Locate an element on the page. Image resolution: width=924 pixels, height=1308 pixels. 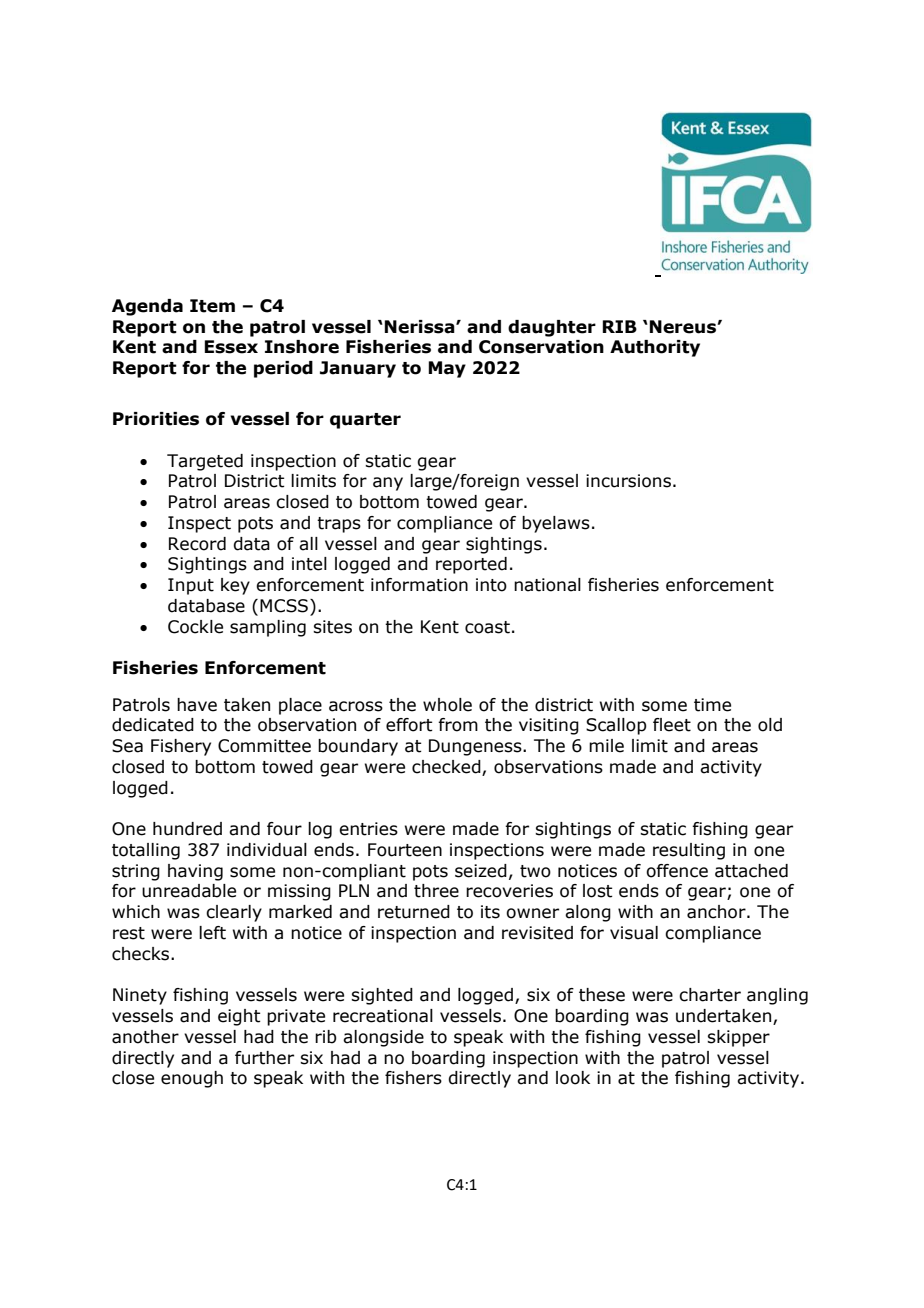
whole is located at coordinates (447, 705).
